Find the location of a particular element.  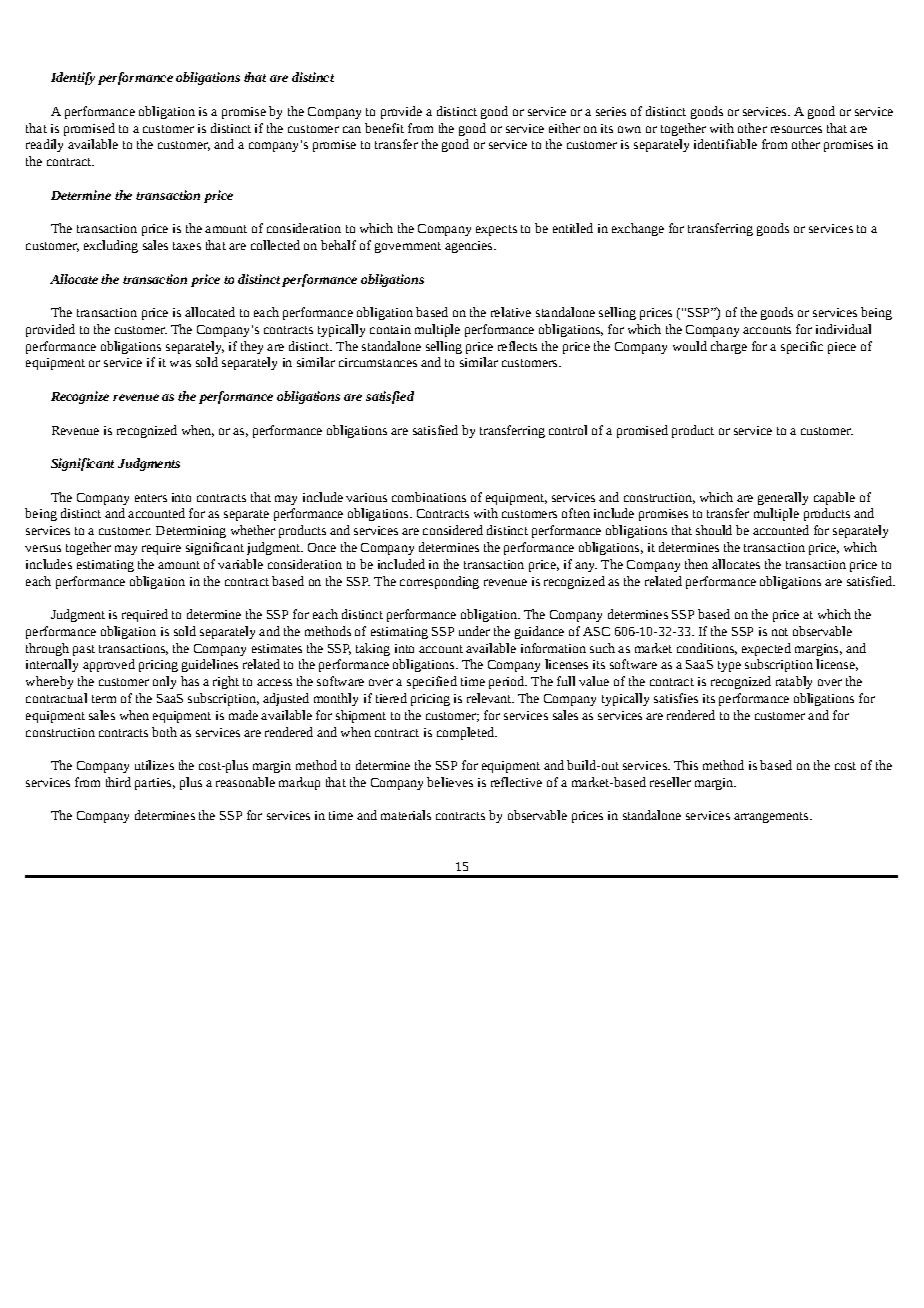

benefit is located at coordinates (384, 128).
